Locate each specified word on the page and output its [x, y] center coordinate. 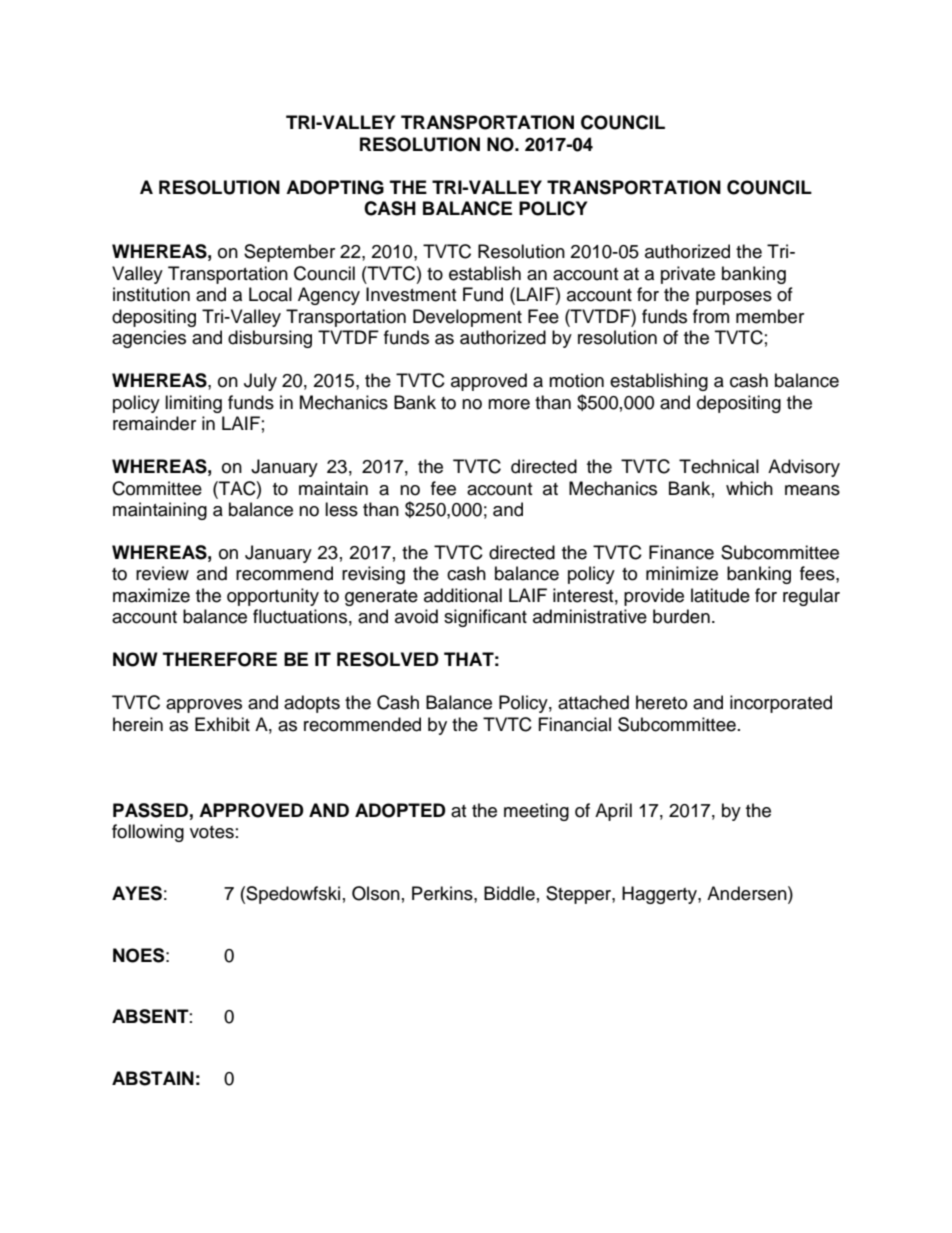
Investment [411, 294]
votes [212, 832]
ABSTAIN [153, 1078]
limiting [193, 404]
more [509, 404]
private [688, 275]
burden [681, 616]
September [289, 253]
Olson [376, 893]
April [613, 812]
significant [485, 618]
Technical [719, 466]
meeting [536, 812]
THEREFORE [220, 659]
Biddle [509, 893]
